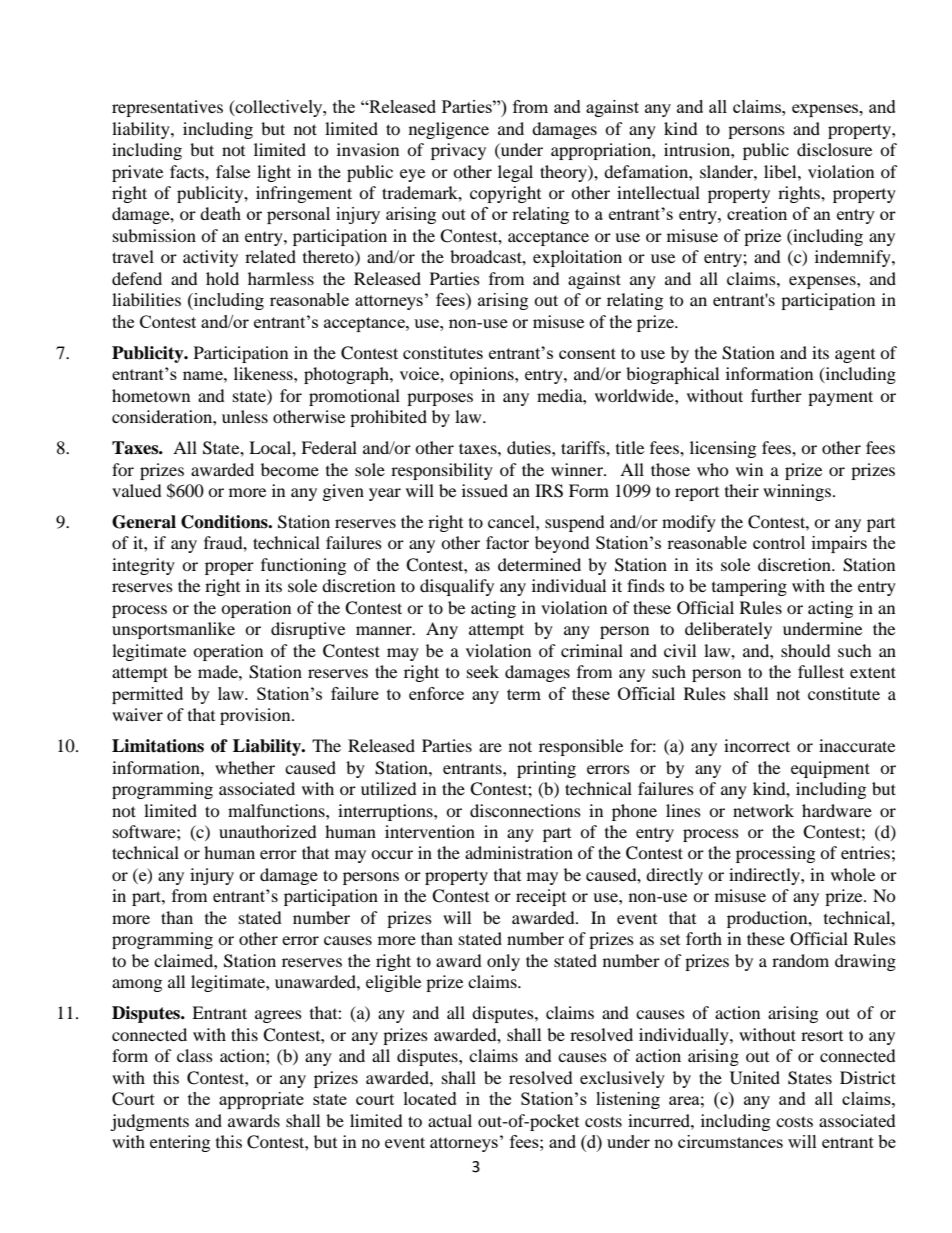  What do you see at coordinates (763, 810) in the page?
I see `network` at bounding box center [763, 810].
